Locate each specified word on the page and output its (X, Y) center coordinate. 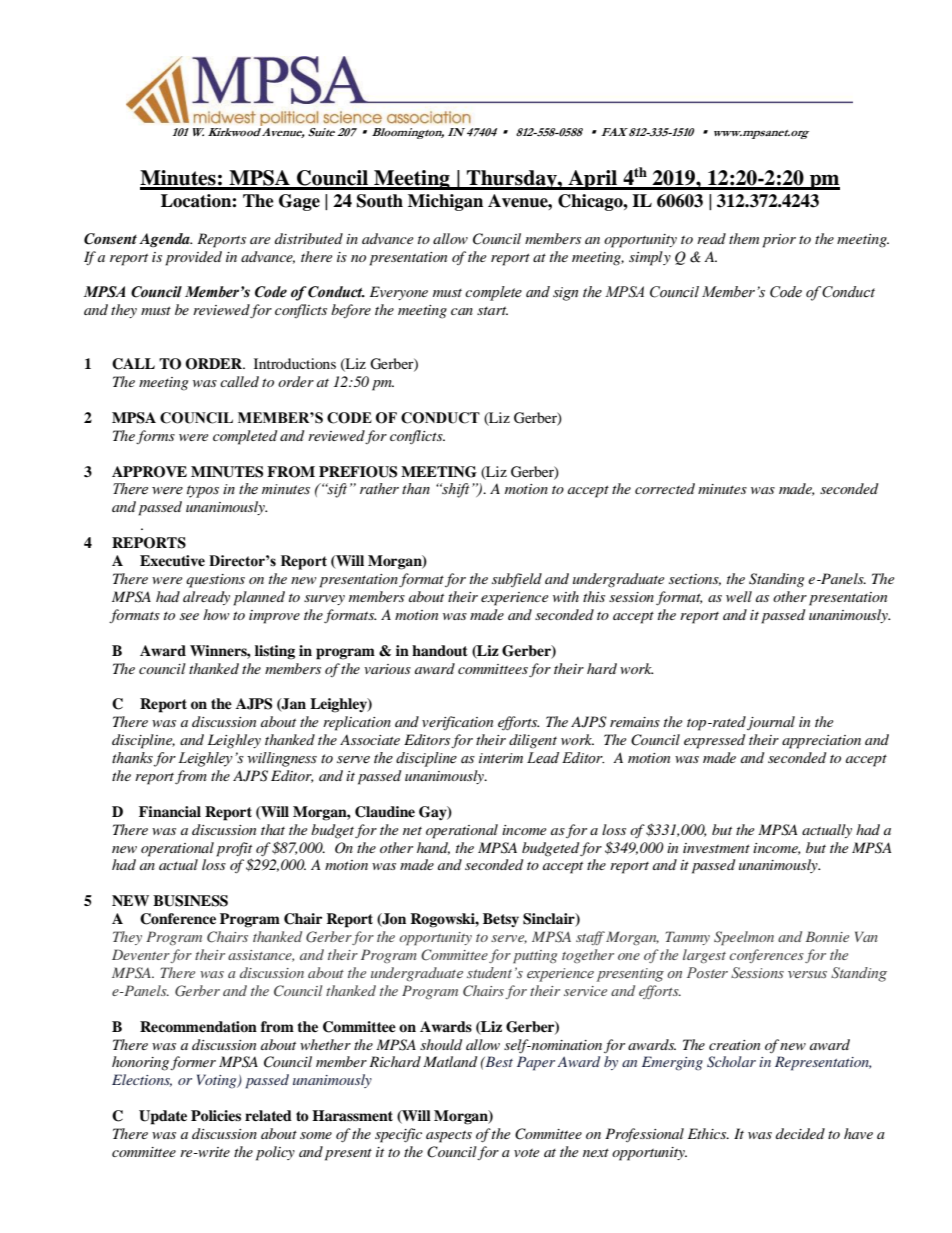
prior (779, 241)
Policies (216, 1116)
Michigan (445, 202)
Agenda (165, 240)
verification (457, 723)
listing (275, 652)
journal (771, 723)
